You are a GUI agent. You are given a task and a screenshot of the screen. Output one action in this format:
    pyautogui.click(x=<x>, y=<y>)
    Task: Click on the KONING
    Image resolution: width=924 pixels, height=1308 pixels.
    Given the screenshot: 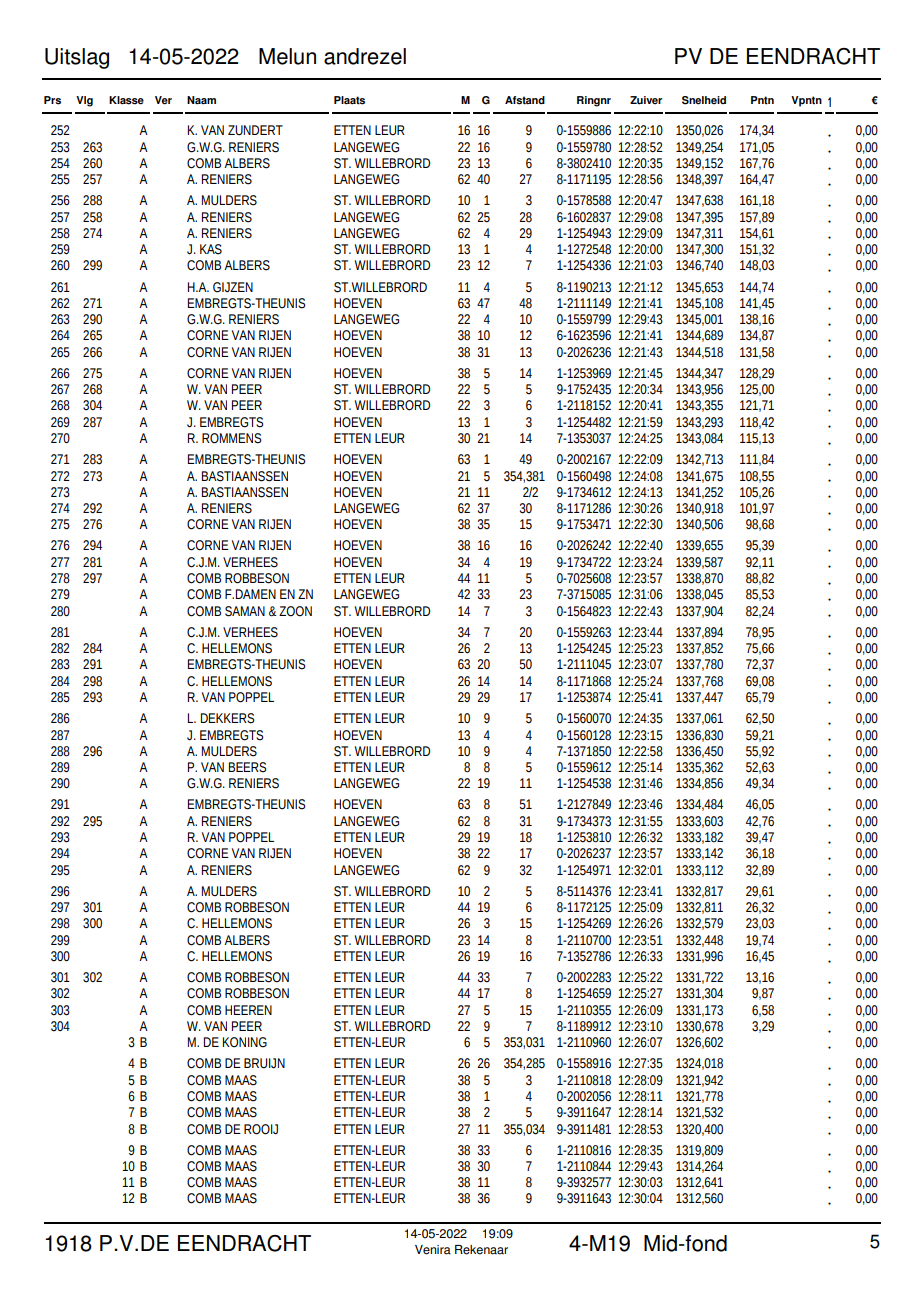 What is the action you would take?
    pyautogui.click(x=245, y=1042)
